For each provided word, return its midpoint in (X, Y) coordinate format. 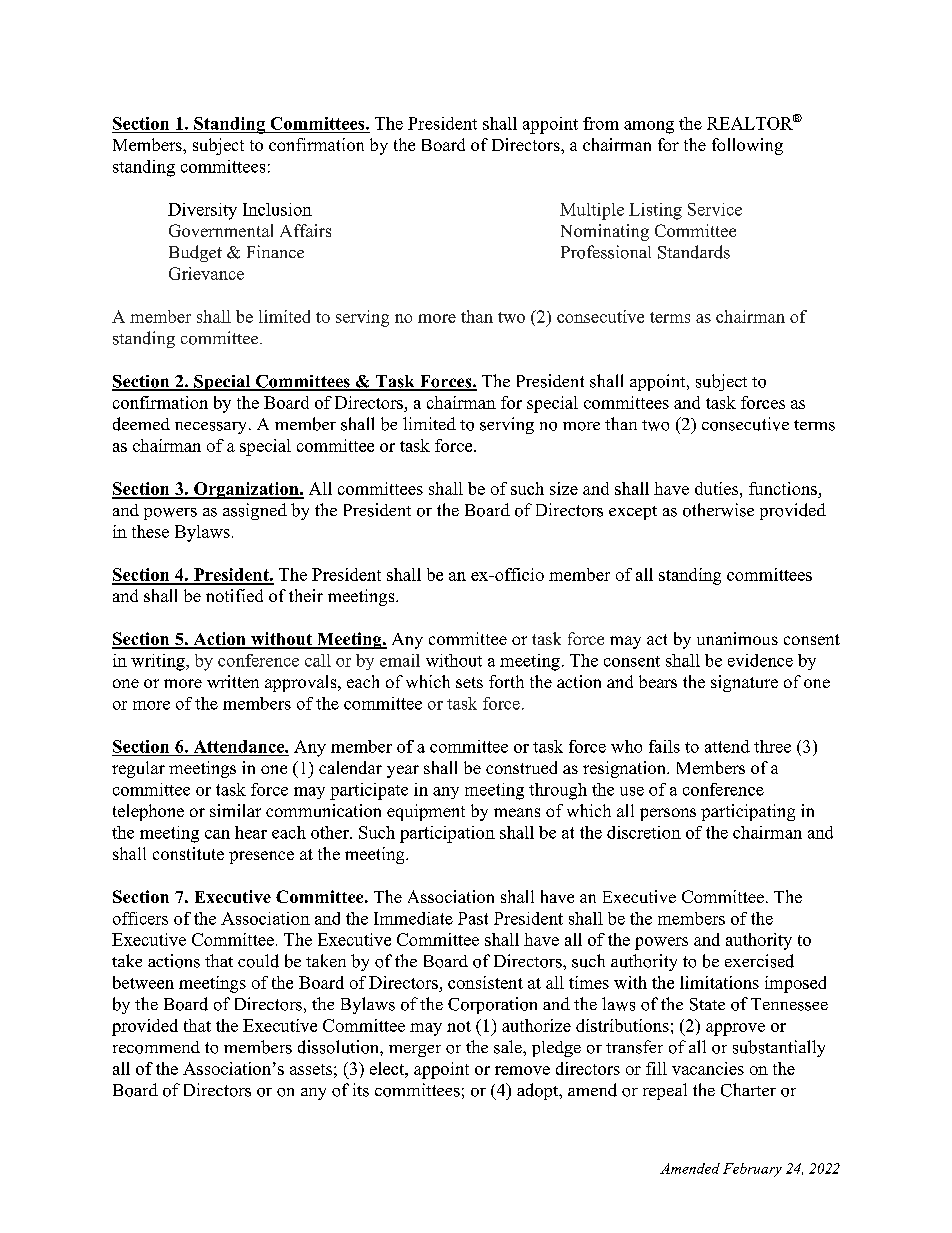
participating (748, 812)
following (747, 146)
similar (235, 810)
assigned (255, 511)
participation (447, 834)
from (601, 123)
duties (718, 488)
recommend (156, 1047)
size (564, 488)
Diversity (202, 211)
